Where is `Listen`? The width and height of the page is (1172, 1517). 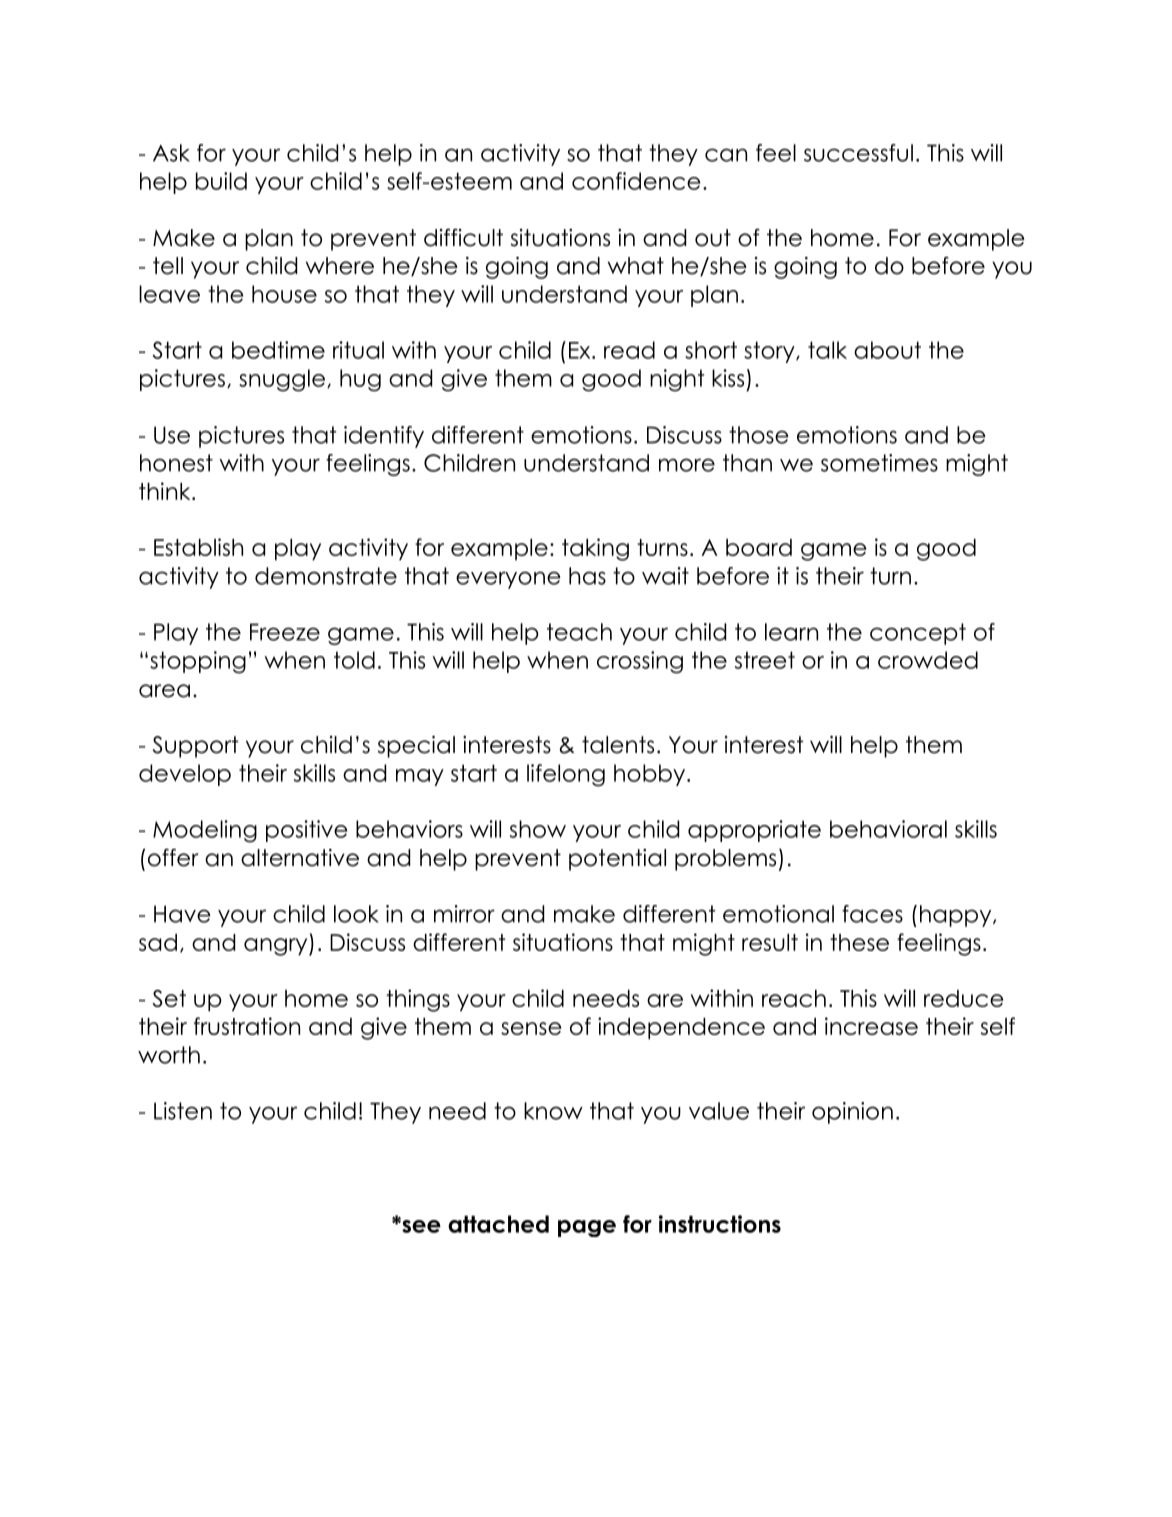 Listen is located at coordinates (183, 1111).
